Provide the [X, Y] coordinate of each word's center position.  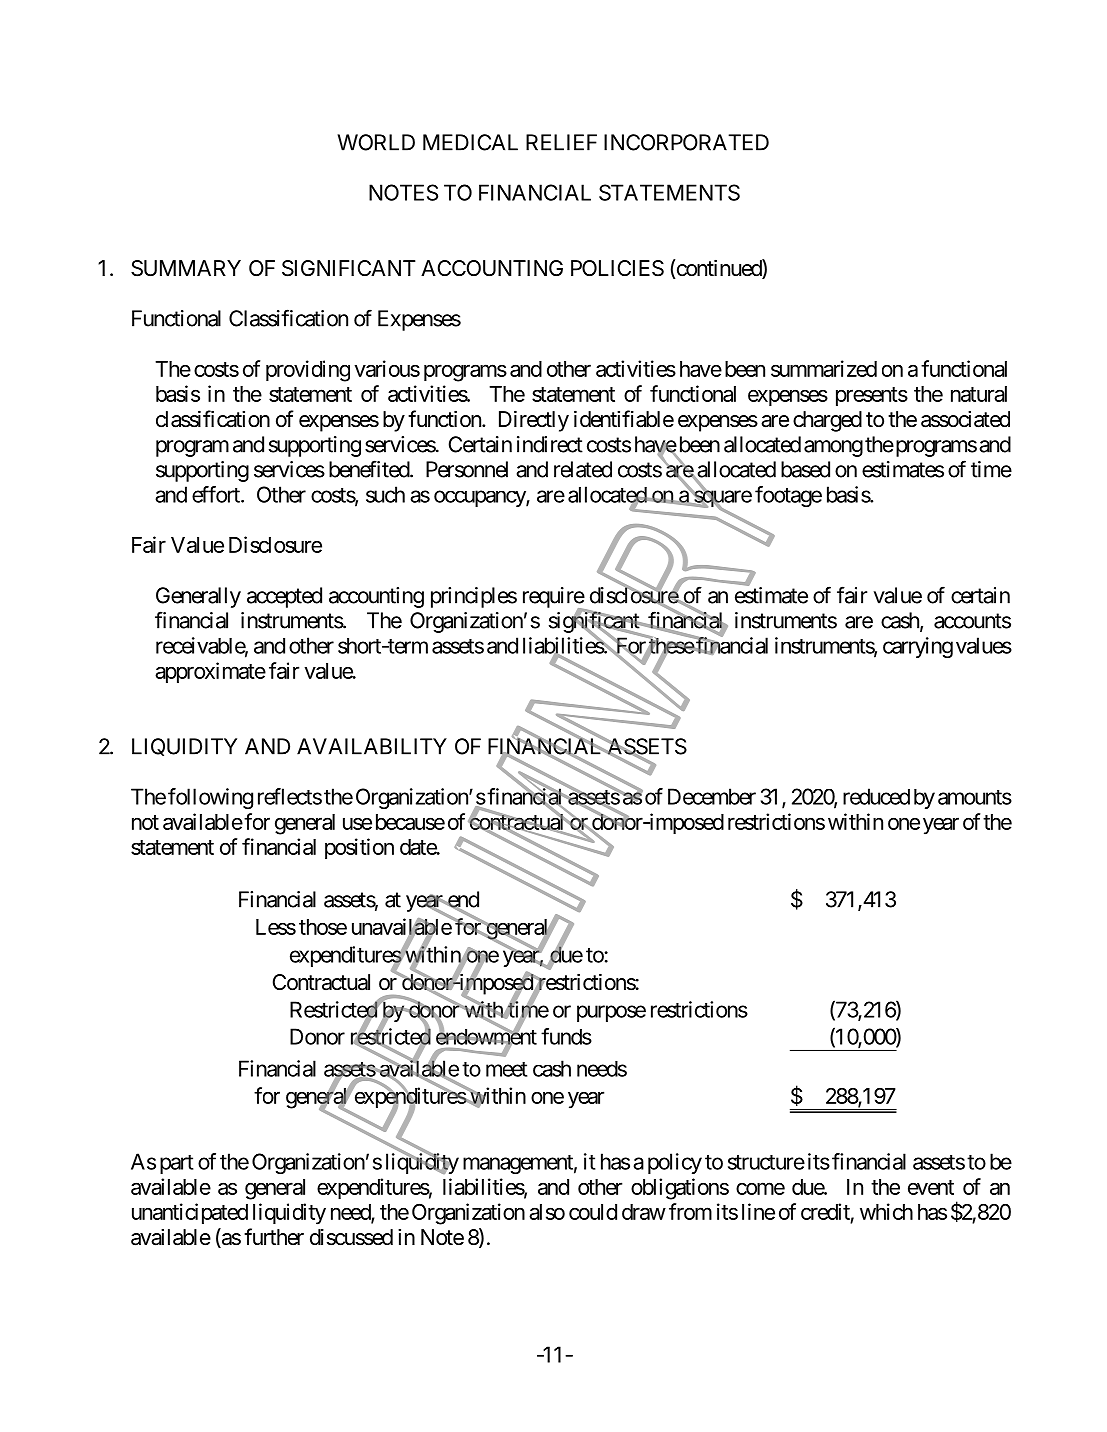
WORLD [376, 142]
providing [308, 371]
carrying [918, 647]
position [359, 848]
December [712, 796]
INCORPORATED [686, 142]
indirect [550, 444]
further [274, 1237]
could [593, 1212]
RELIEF [561, 142]
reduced [876, 796]
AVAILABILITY [372, 746]
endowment [486, 1037]
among [833, 448]
